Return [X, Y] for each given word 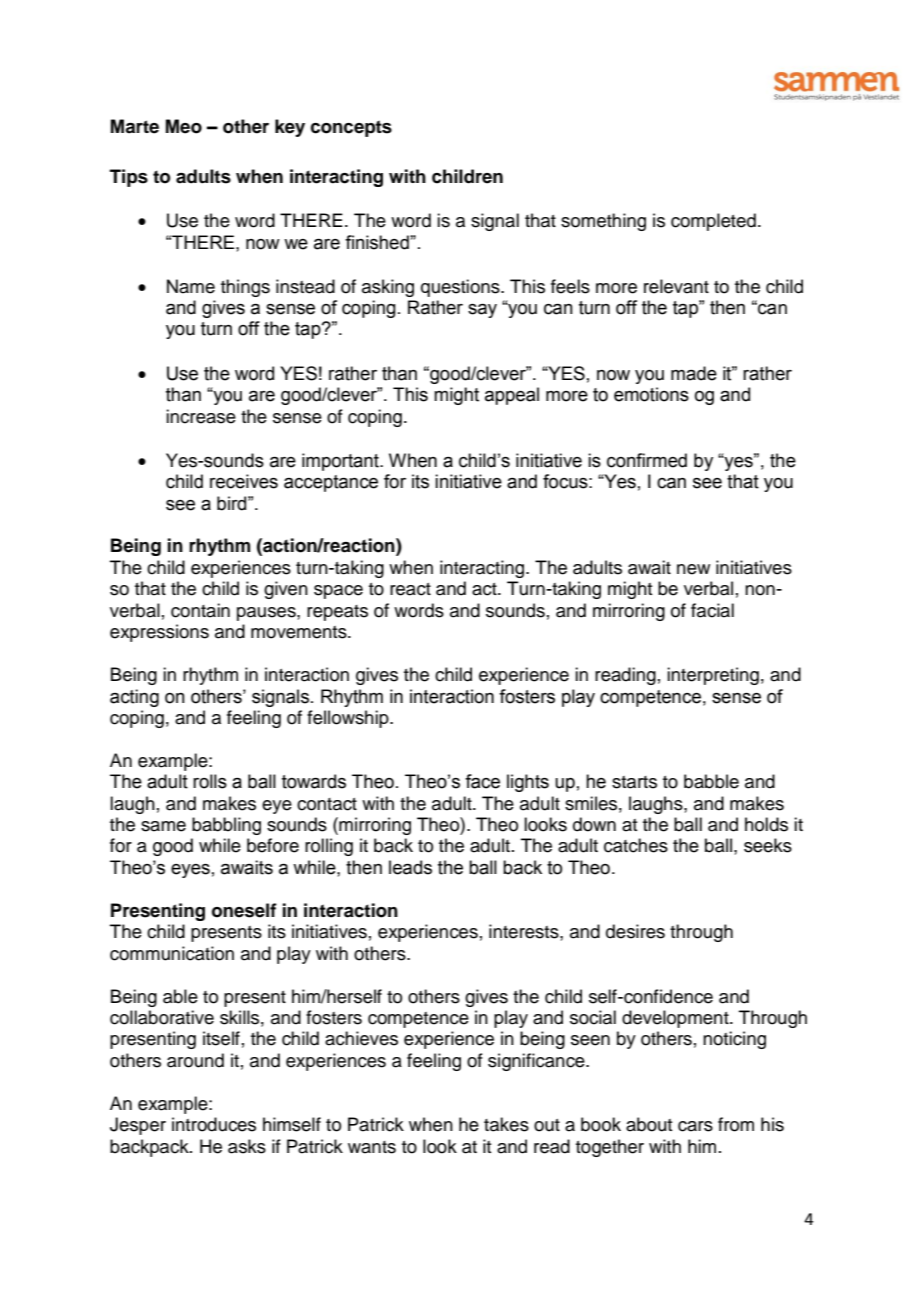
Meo [184, 126]
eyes [190, 871]
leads [410, 867]
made [694, 373]
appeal [512, 396]
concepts [351, 128]
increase [201, 416]
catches [636, 845]
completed [713, 222]
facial [712, 610]
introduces [214, 1124]
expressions [159, 633]
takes [506, 1124]
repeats [337, 613]
